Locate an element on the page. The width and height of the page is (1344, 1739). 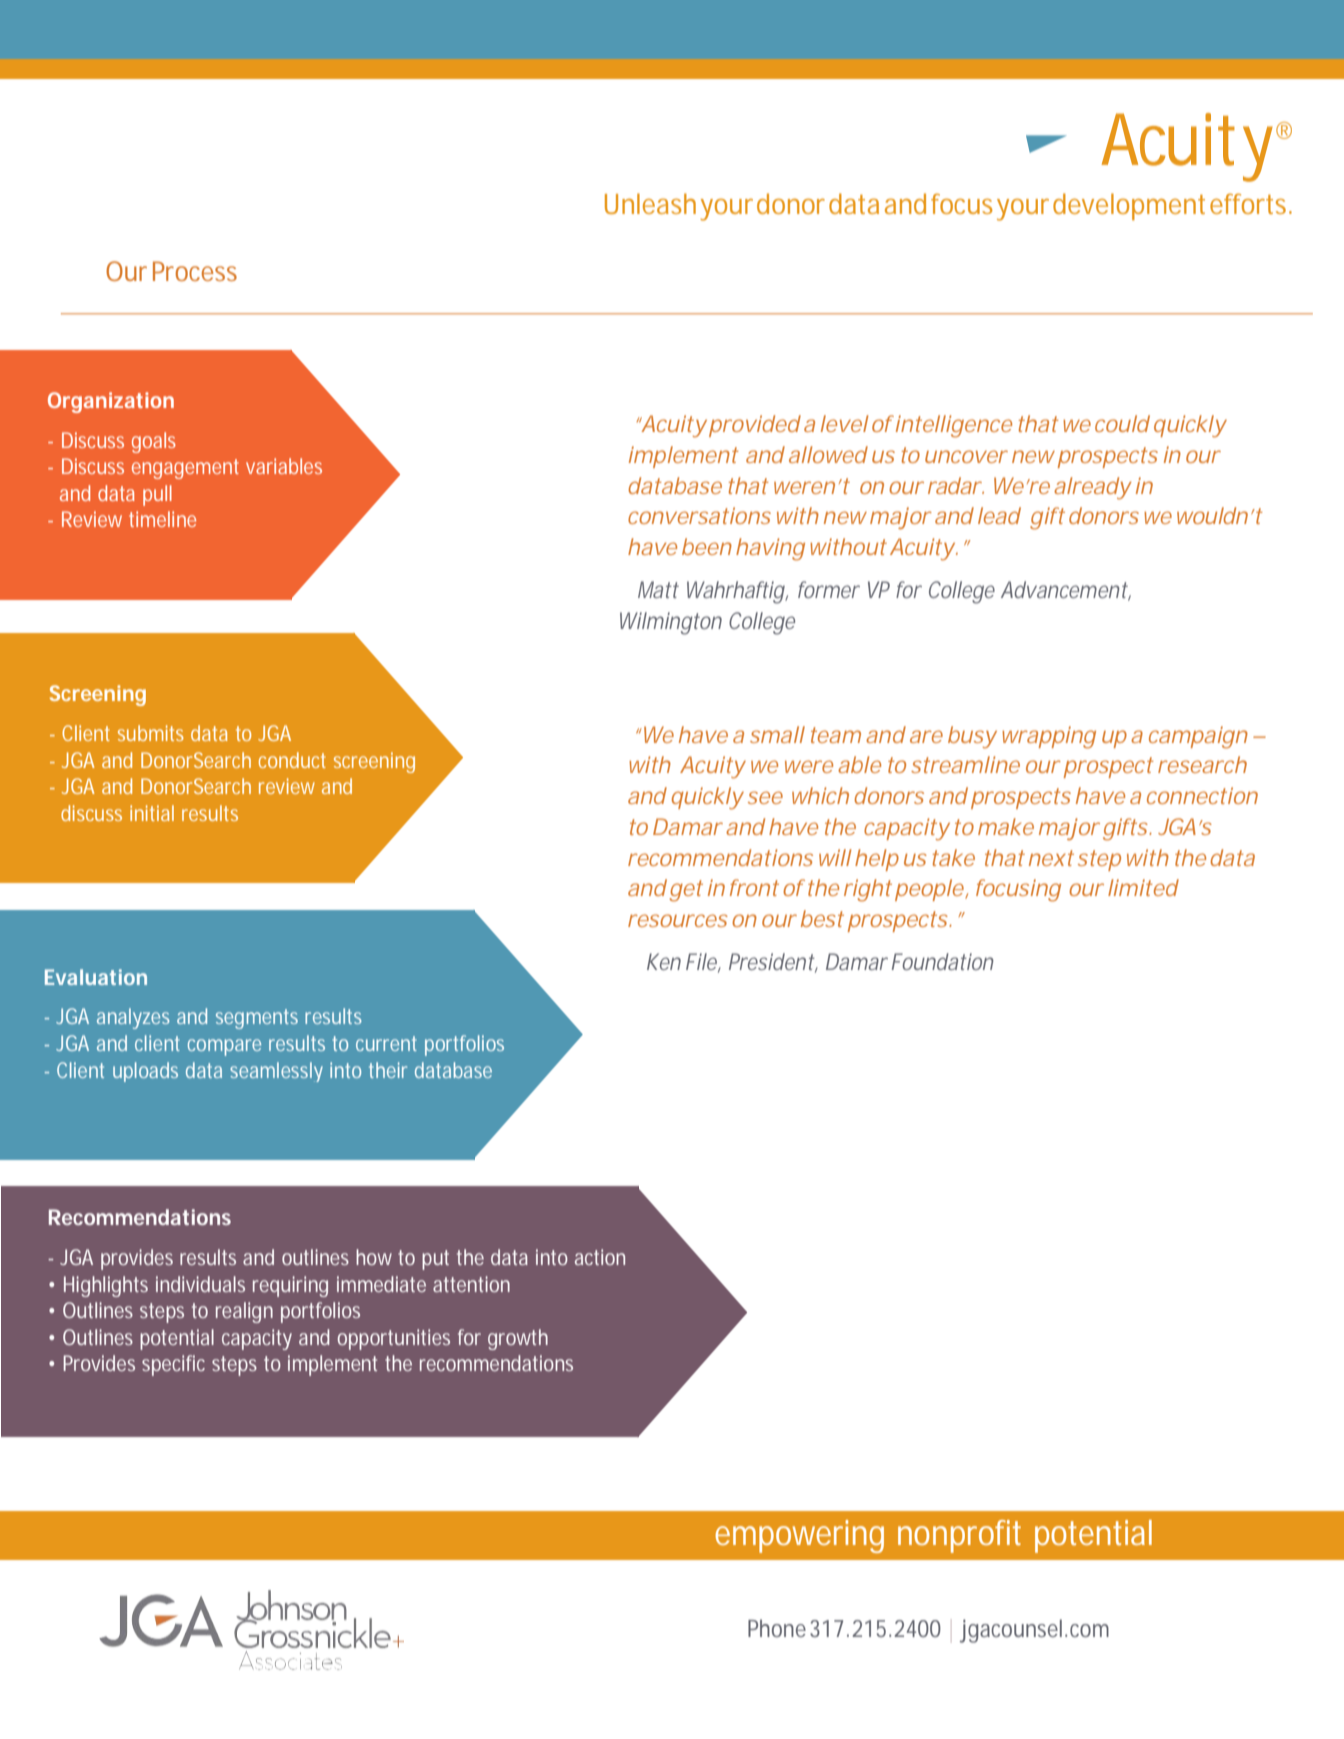
Matt is located at coordinates (658, 589).
